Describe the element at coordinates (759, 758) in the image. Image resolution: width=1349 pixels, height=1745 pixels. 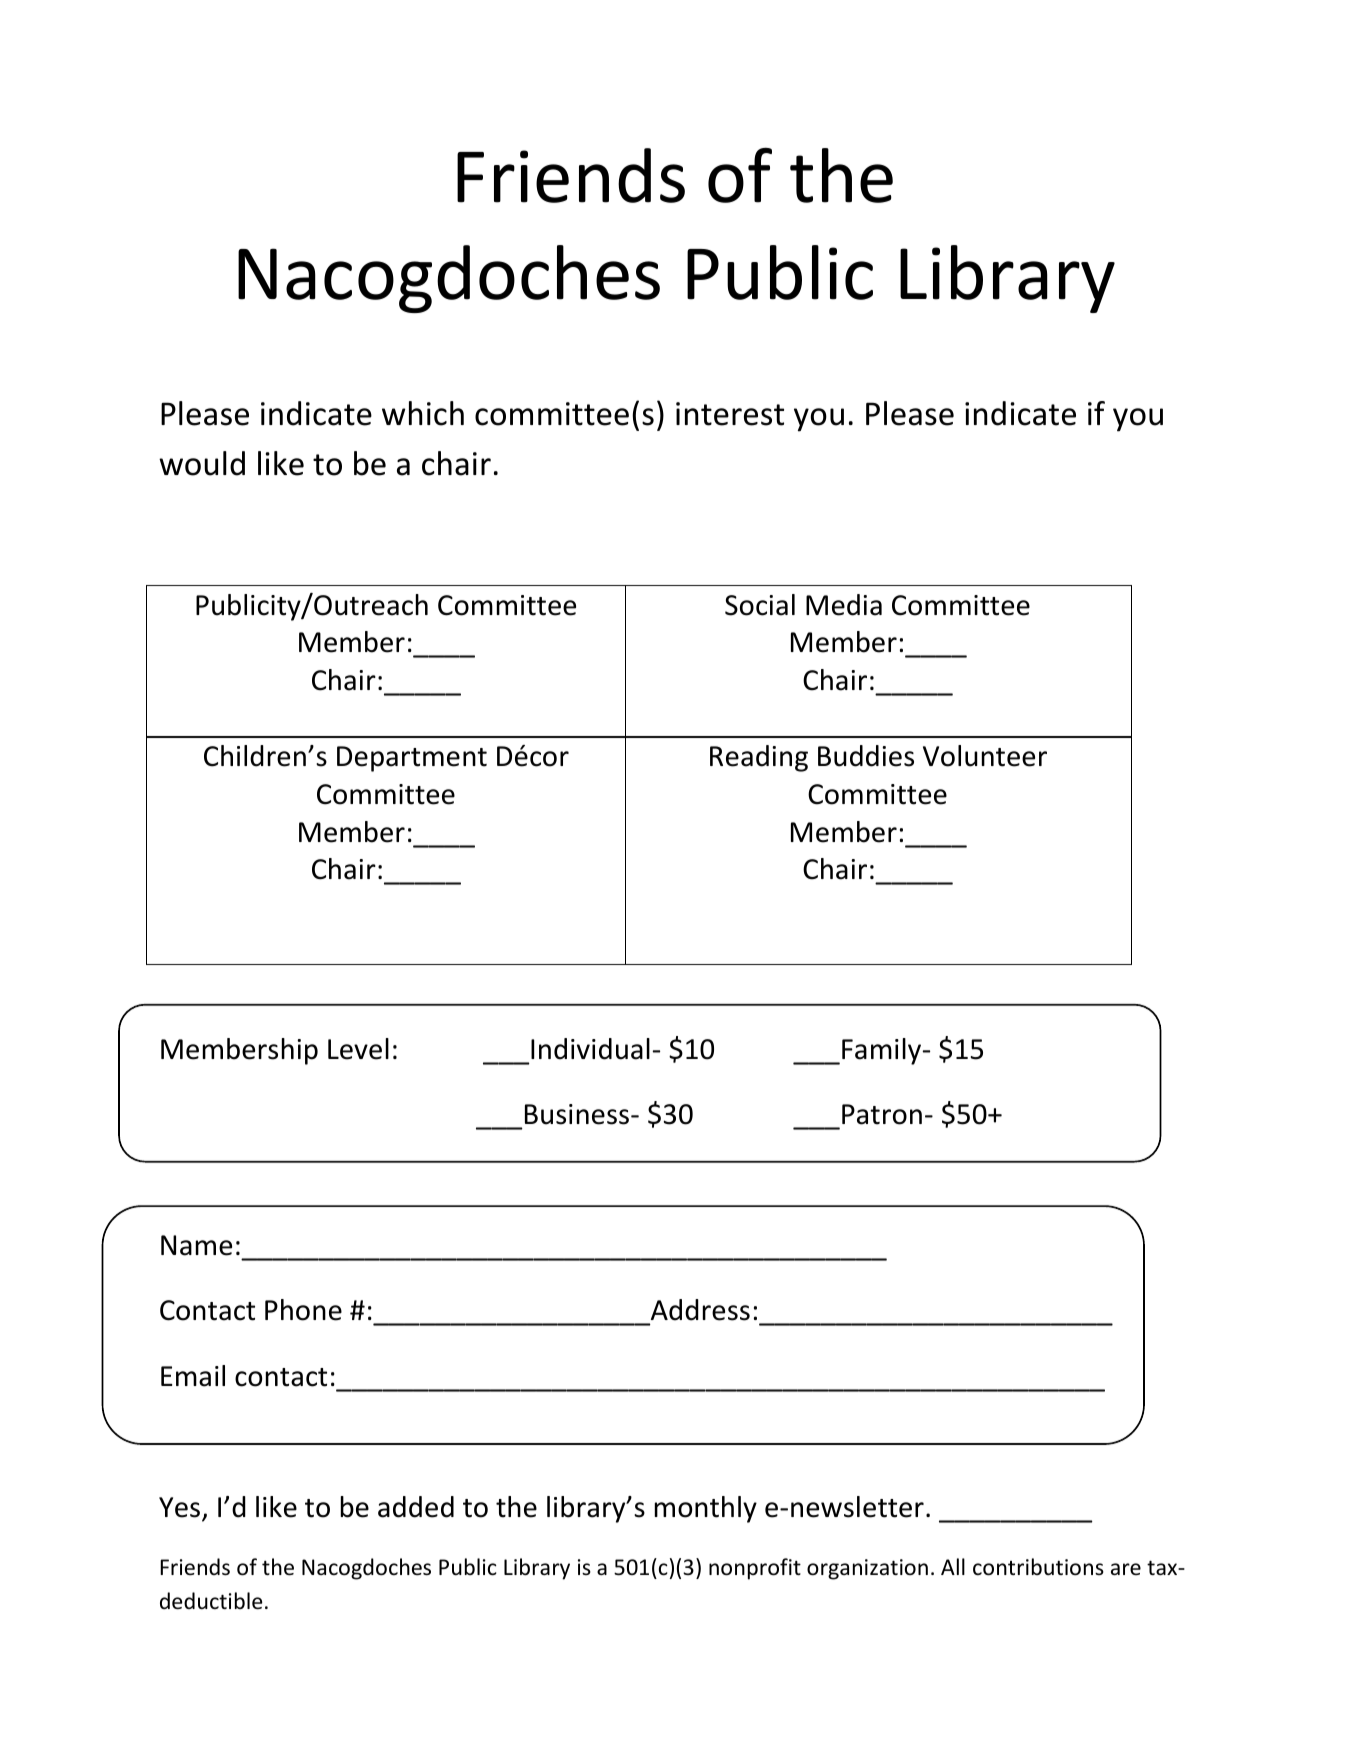
I see `Reading` at that location.
